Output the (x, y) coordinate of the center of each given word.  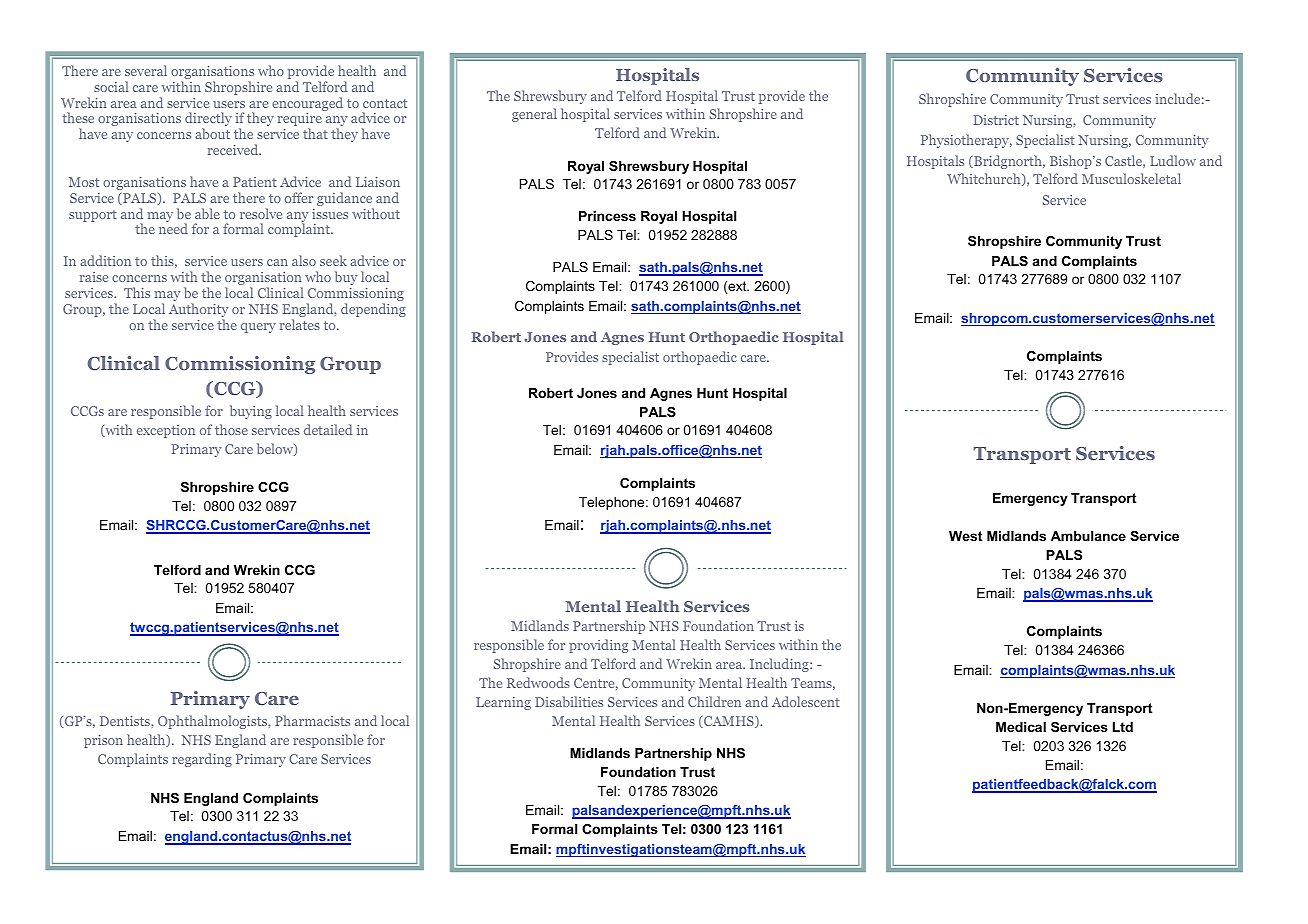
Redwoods (538, 682)
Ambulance (1088, 536)
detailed (328, 429)
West (965, 536)
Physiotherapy (966, 141)
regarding (202, 760)
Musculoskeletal (1131, 178)
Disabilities (569, 701)
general (534, 115)
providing (598, 646)
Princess (607, 216)
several (146, 70)
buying (251, 412)
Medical (1021, 727)
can (277, 262)
